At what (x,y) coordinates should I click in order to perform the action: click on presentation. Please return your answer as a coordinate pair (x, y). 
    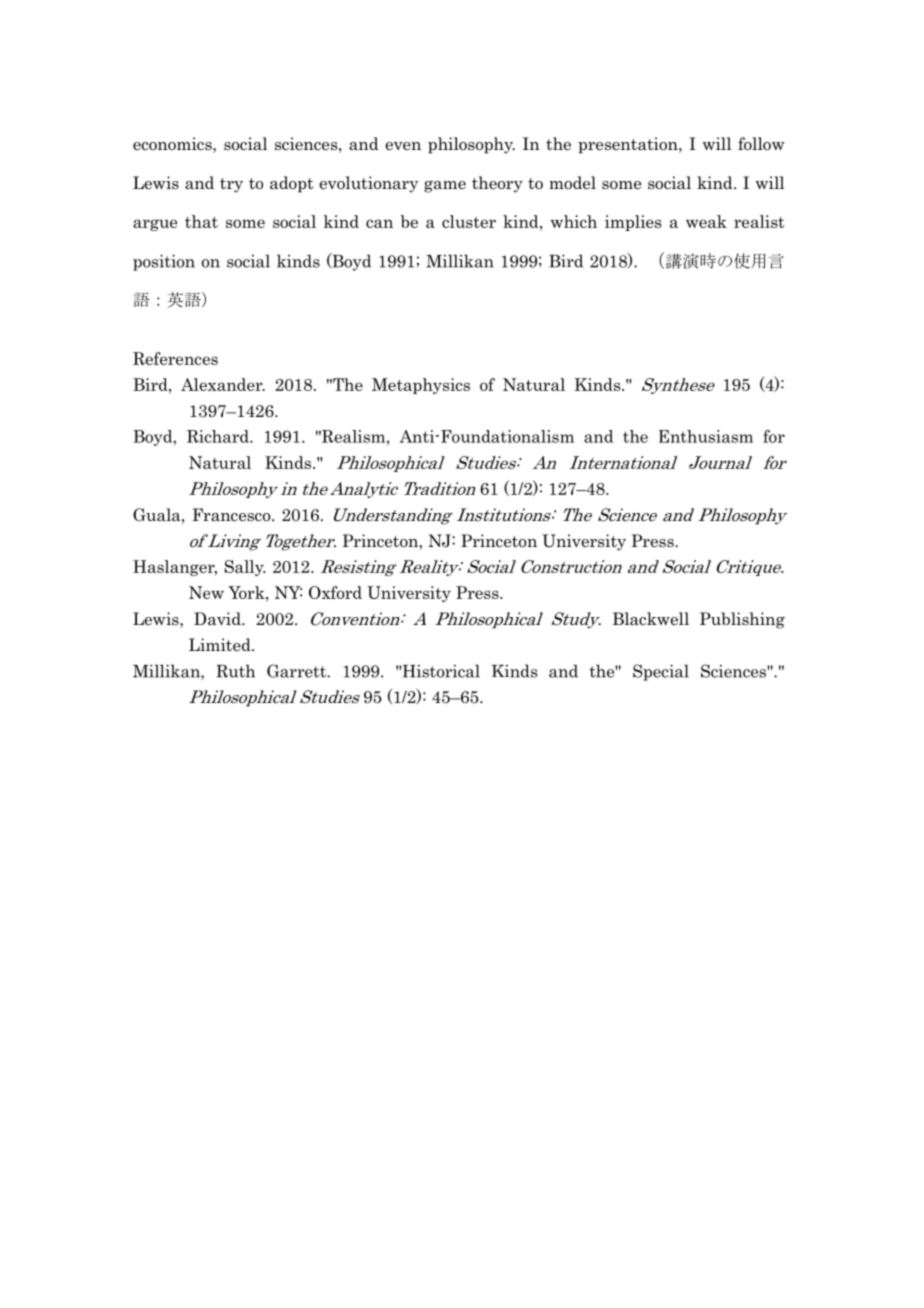
    Looking at the image, I should click on (629, 145).
